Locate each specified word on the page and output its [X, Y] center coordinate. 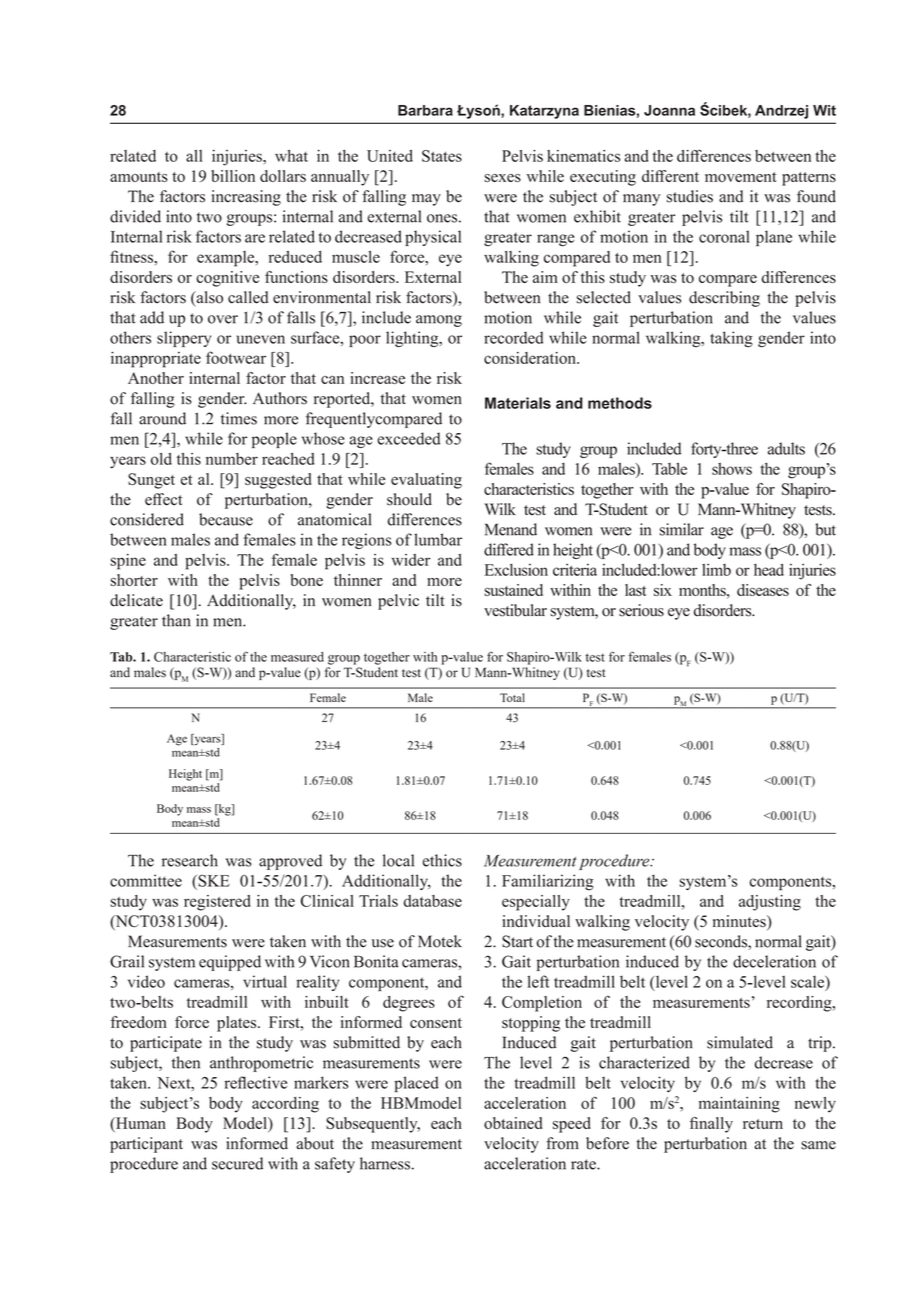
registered [217, 903]
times [239, 418]
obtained [513, 1123]
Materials [518, 403]
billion [233, 176]
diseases [763, 590]
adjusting [770, 903]
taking [731, 339]
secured [237, 1163]
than [176, 620]
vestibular [515, 610]
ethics [442, 860]
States [442, 156]
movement [741, 177]
